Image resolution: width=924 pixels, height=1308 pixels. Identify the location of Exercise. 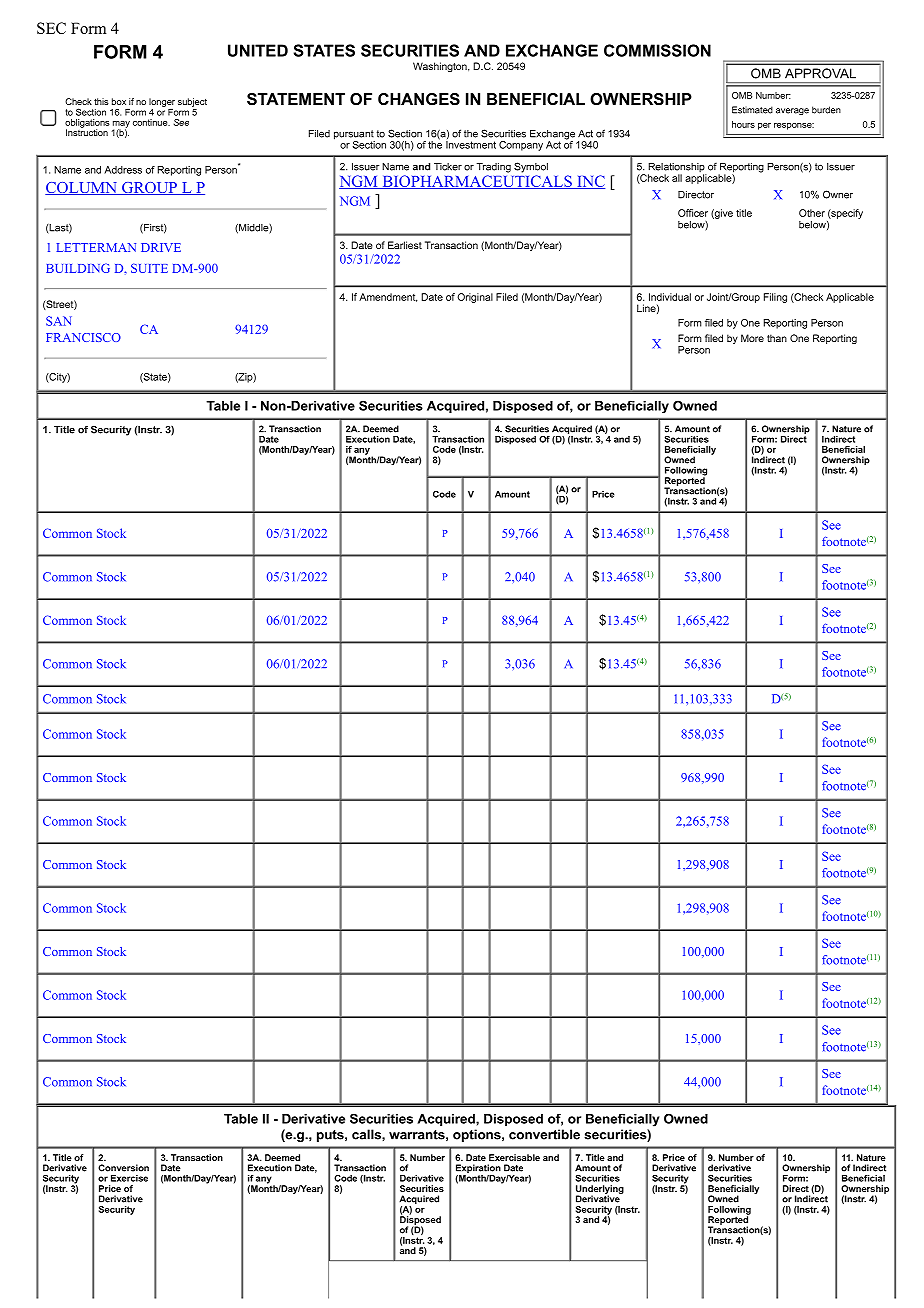
(129, 1178).
